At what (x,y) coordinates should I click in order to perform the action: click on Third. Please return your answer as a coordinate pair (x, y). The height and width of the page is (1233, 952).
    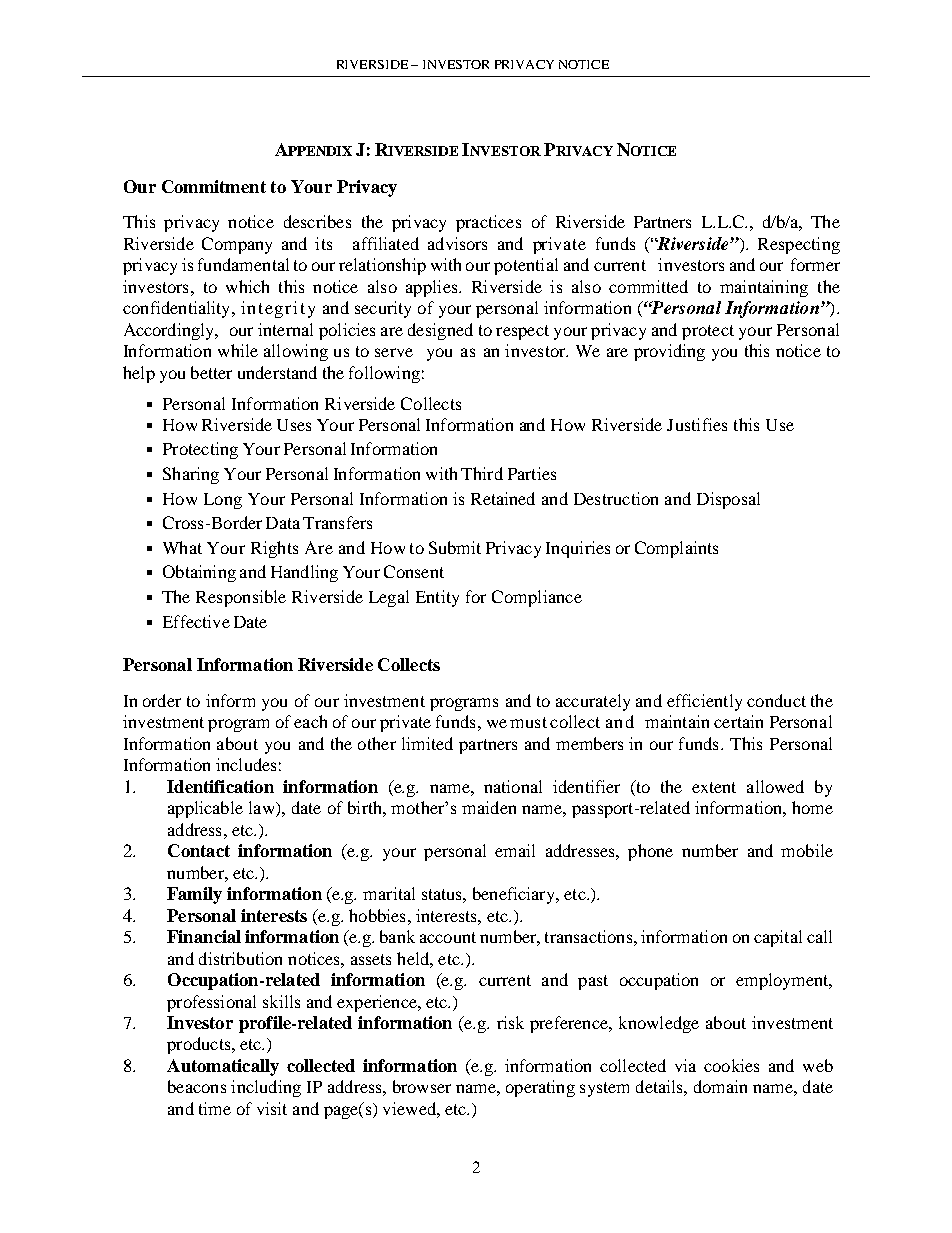
    Looking at the image, I should click on (482, 473).
